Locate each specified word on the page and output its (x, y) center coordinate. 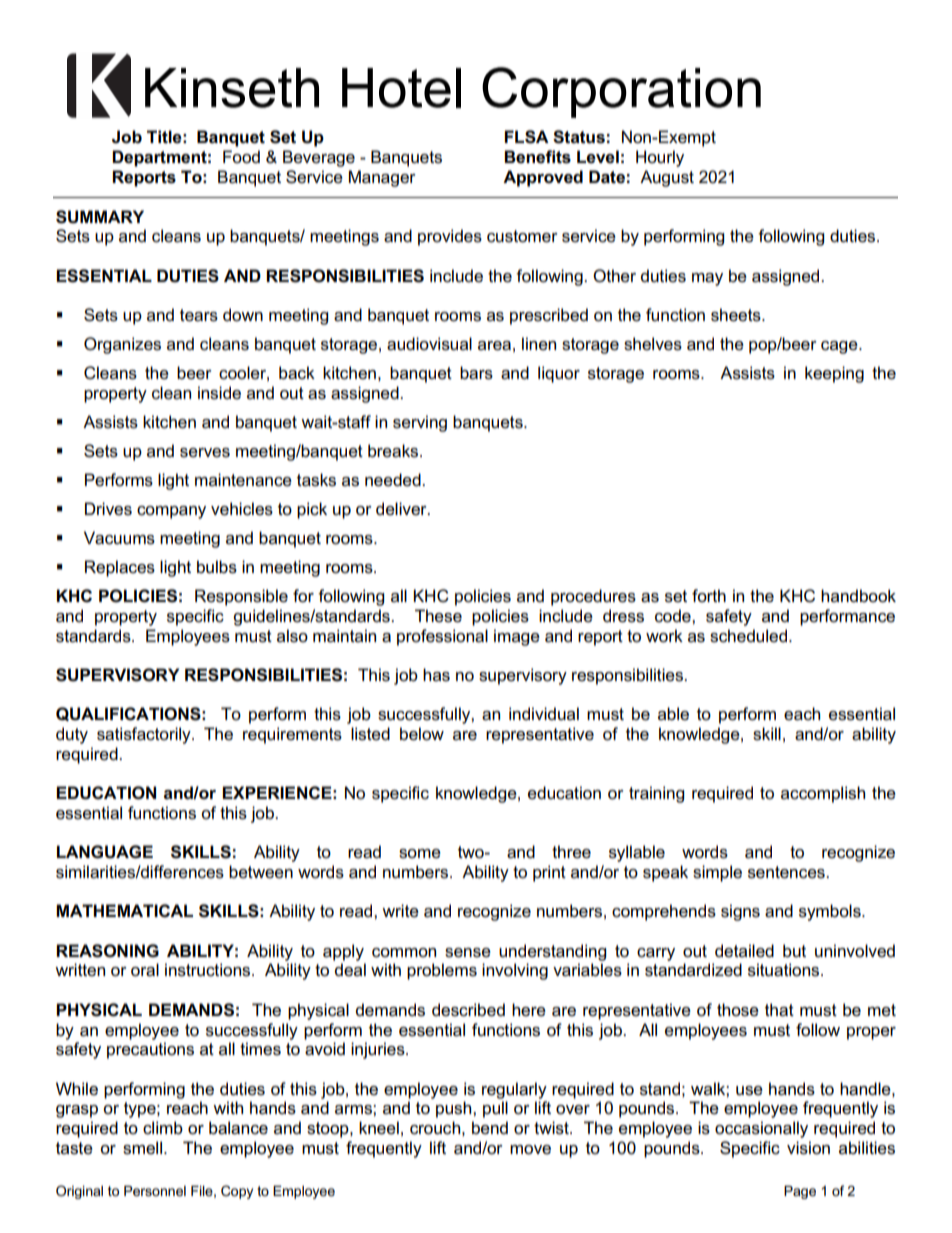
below (422, 734)
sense (468, 953)
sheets (737, 315)
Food (241, 157)
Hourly (660, 158)
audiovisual (429, 344)
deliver (402, 509)
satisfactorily (145, 735)
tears (199, 315)
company (171, 512)
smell (142, 1148)
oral (145, 970)
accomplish (823, 794)
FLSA (527, 137)
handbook (858, 596)
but (794, 951)
